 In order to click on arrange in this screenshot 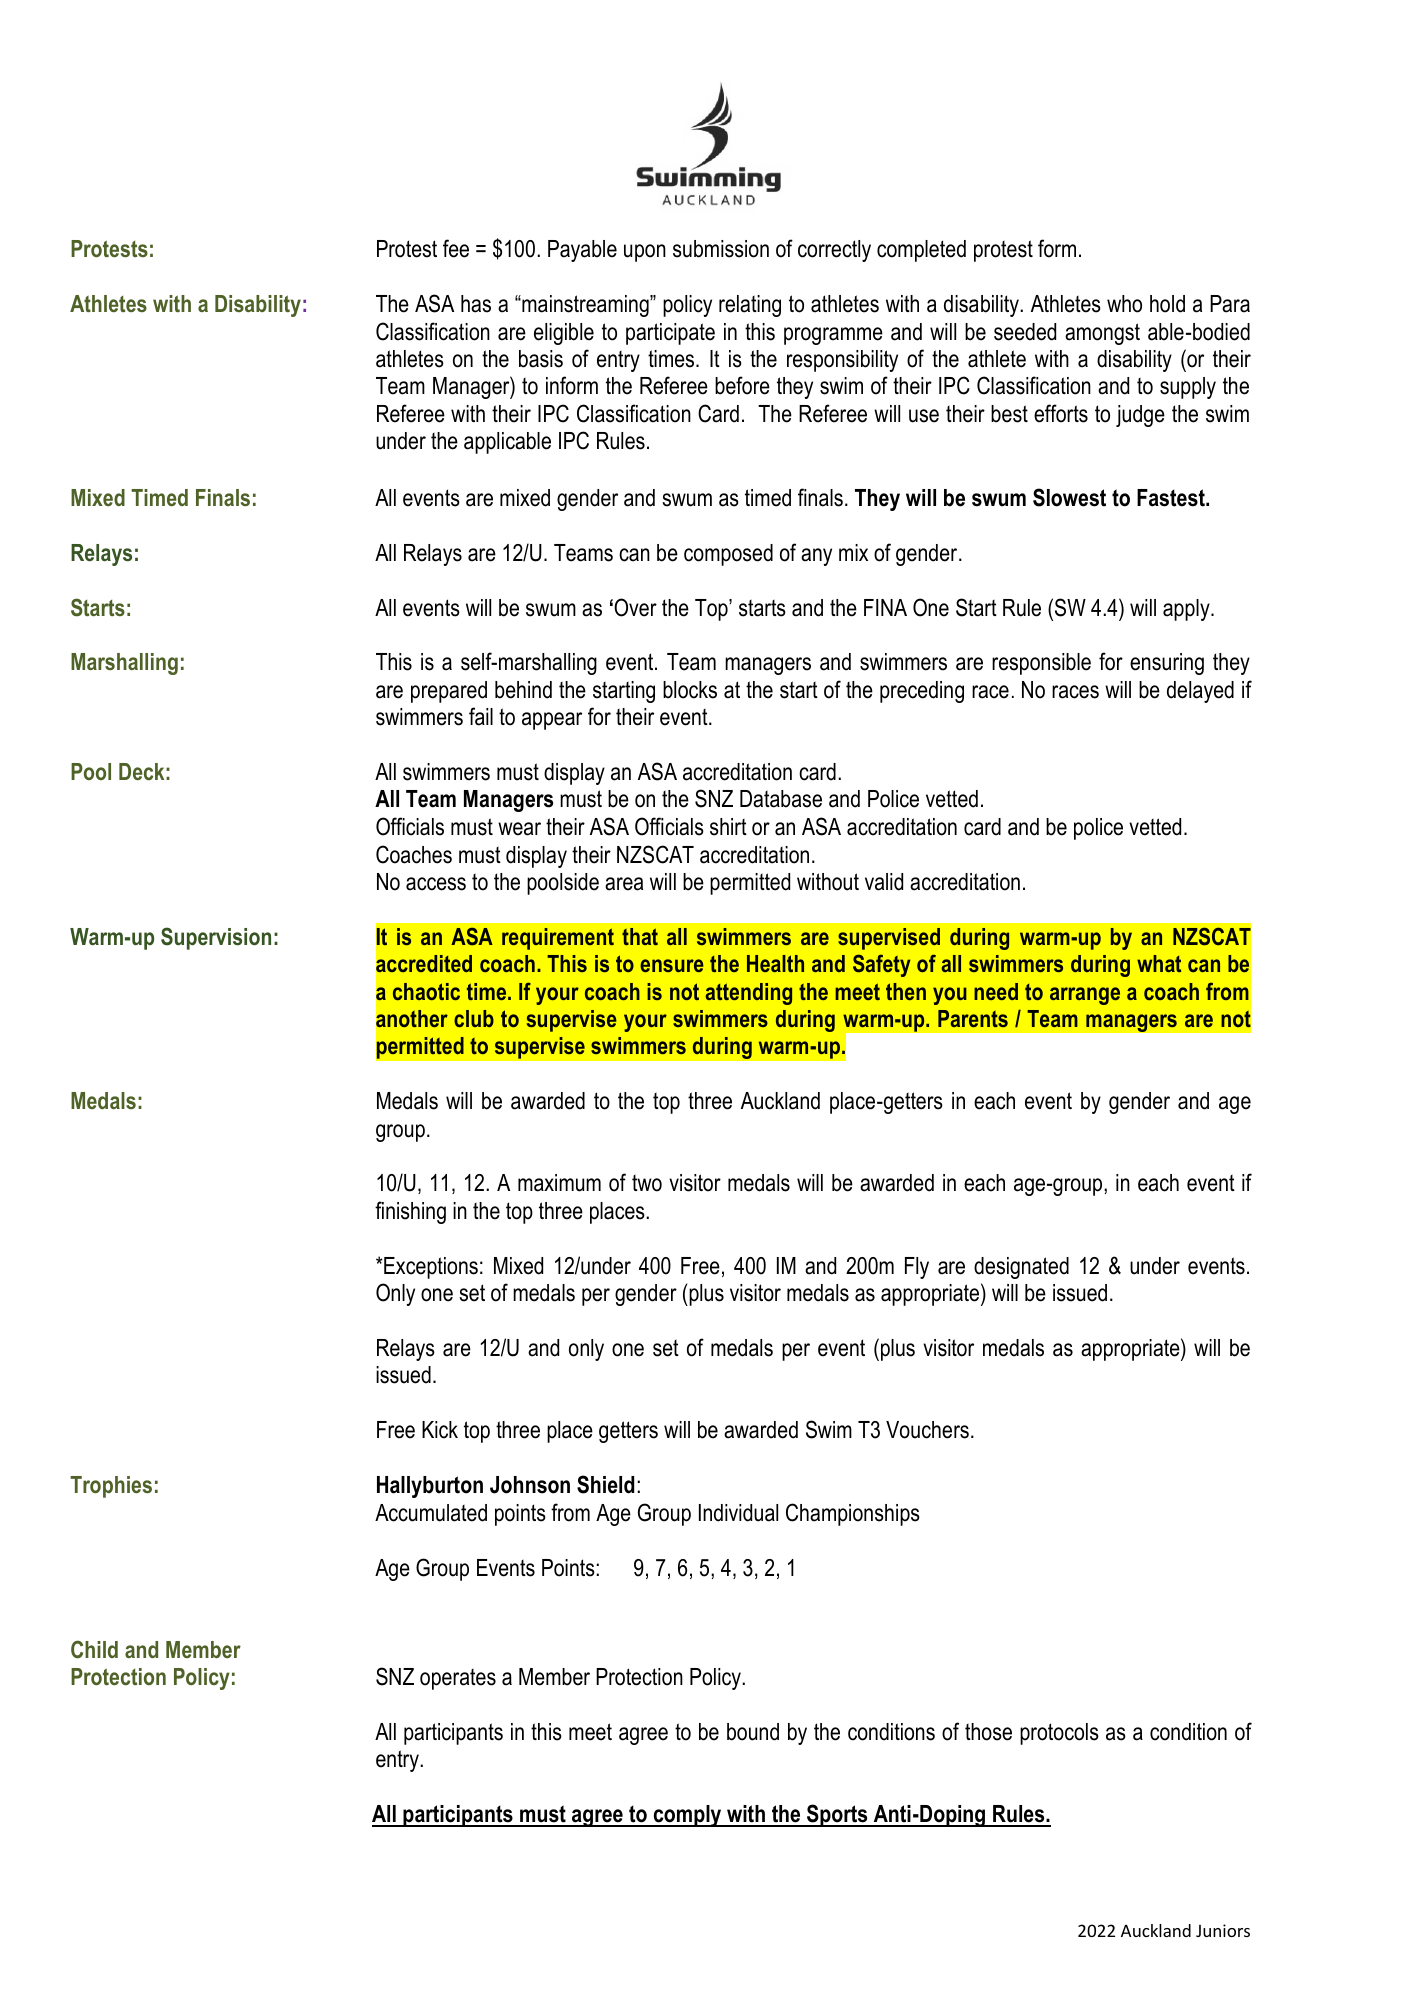, I will do `click(1085, 996)`.
